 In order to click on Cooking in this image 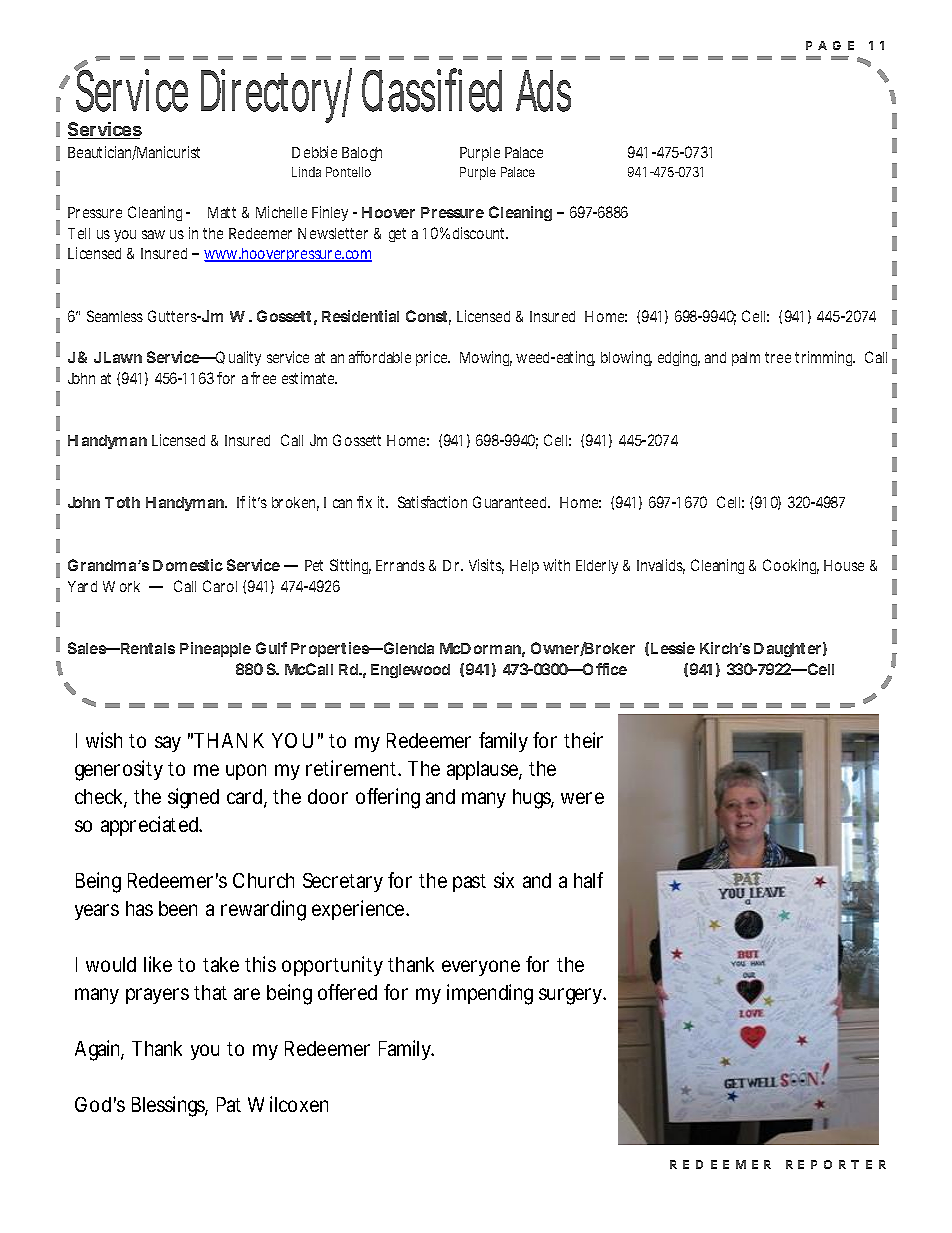, I will do `click(791, 566)`.
